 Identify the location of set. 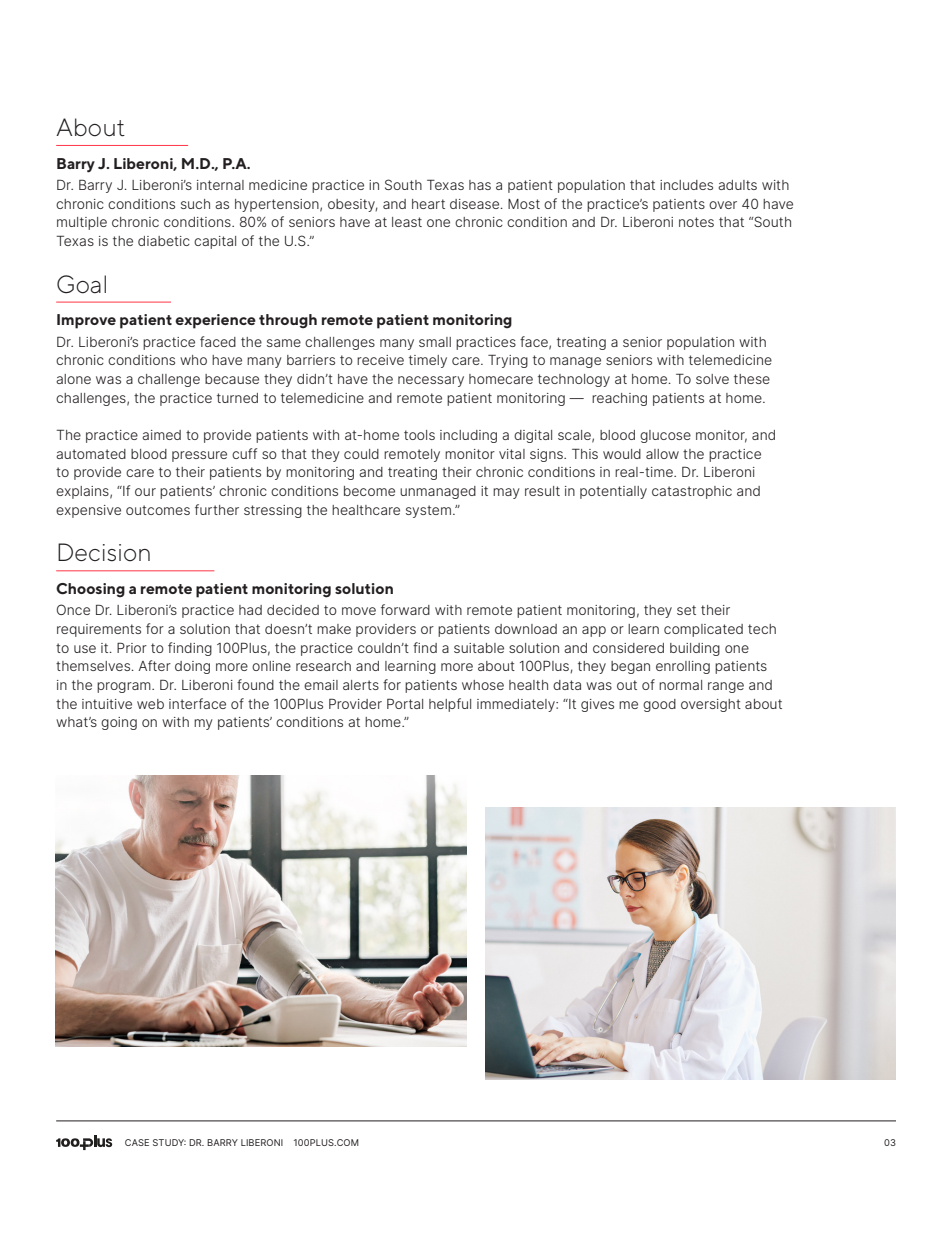
(686, 610).
